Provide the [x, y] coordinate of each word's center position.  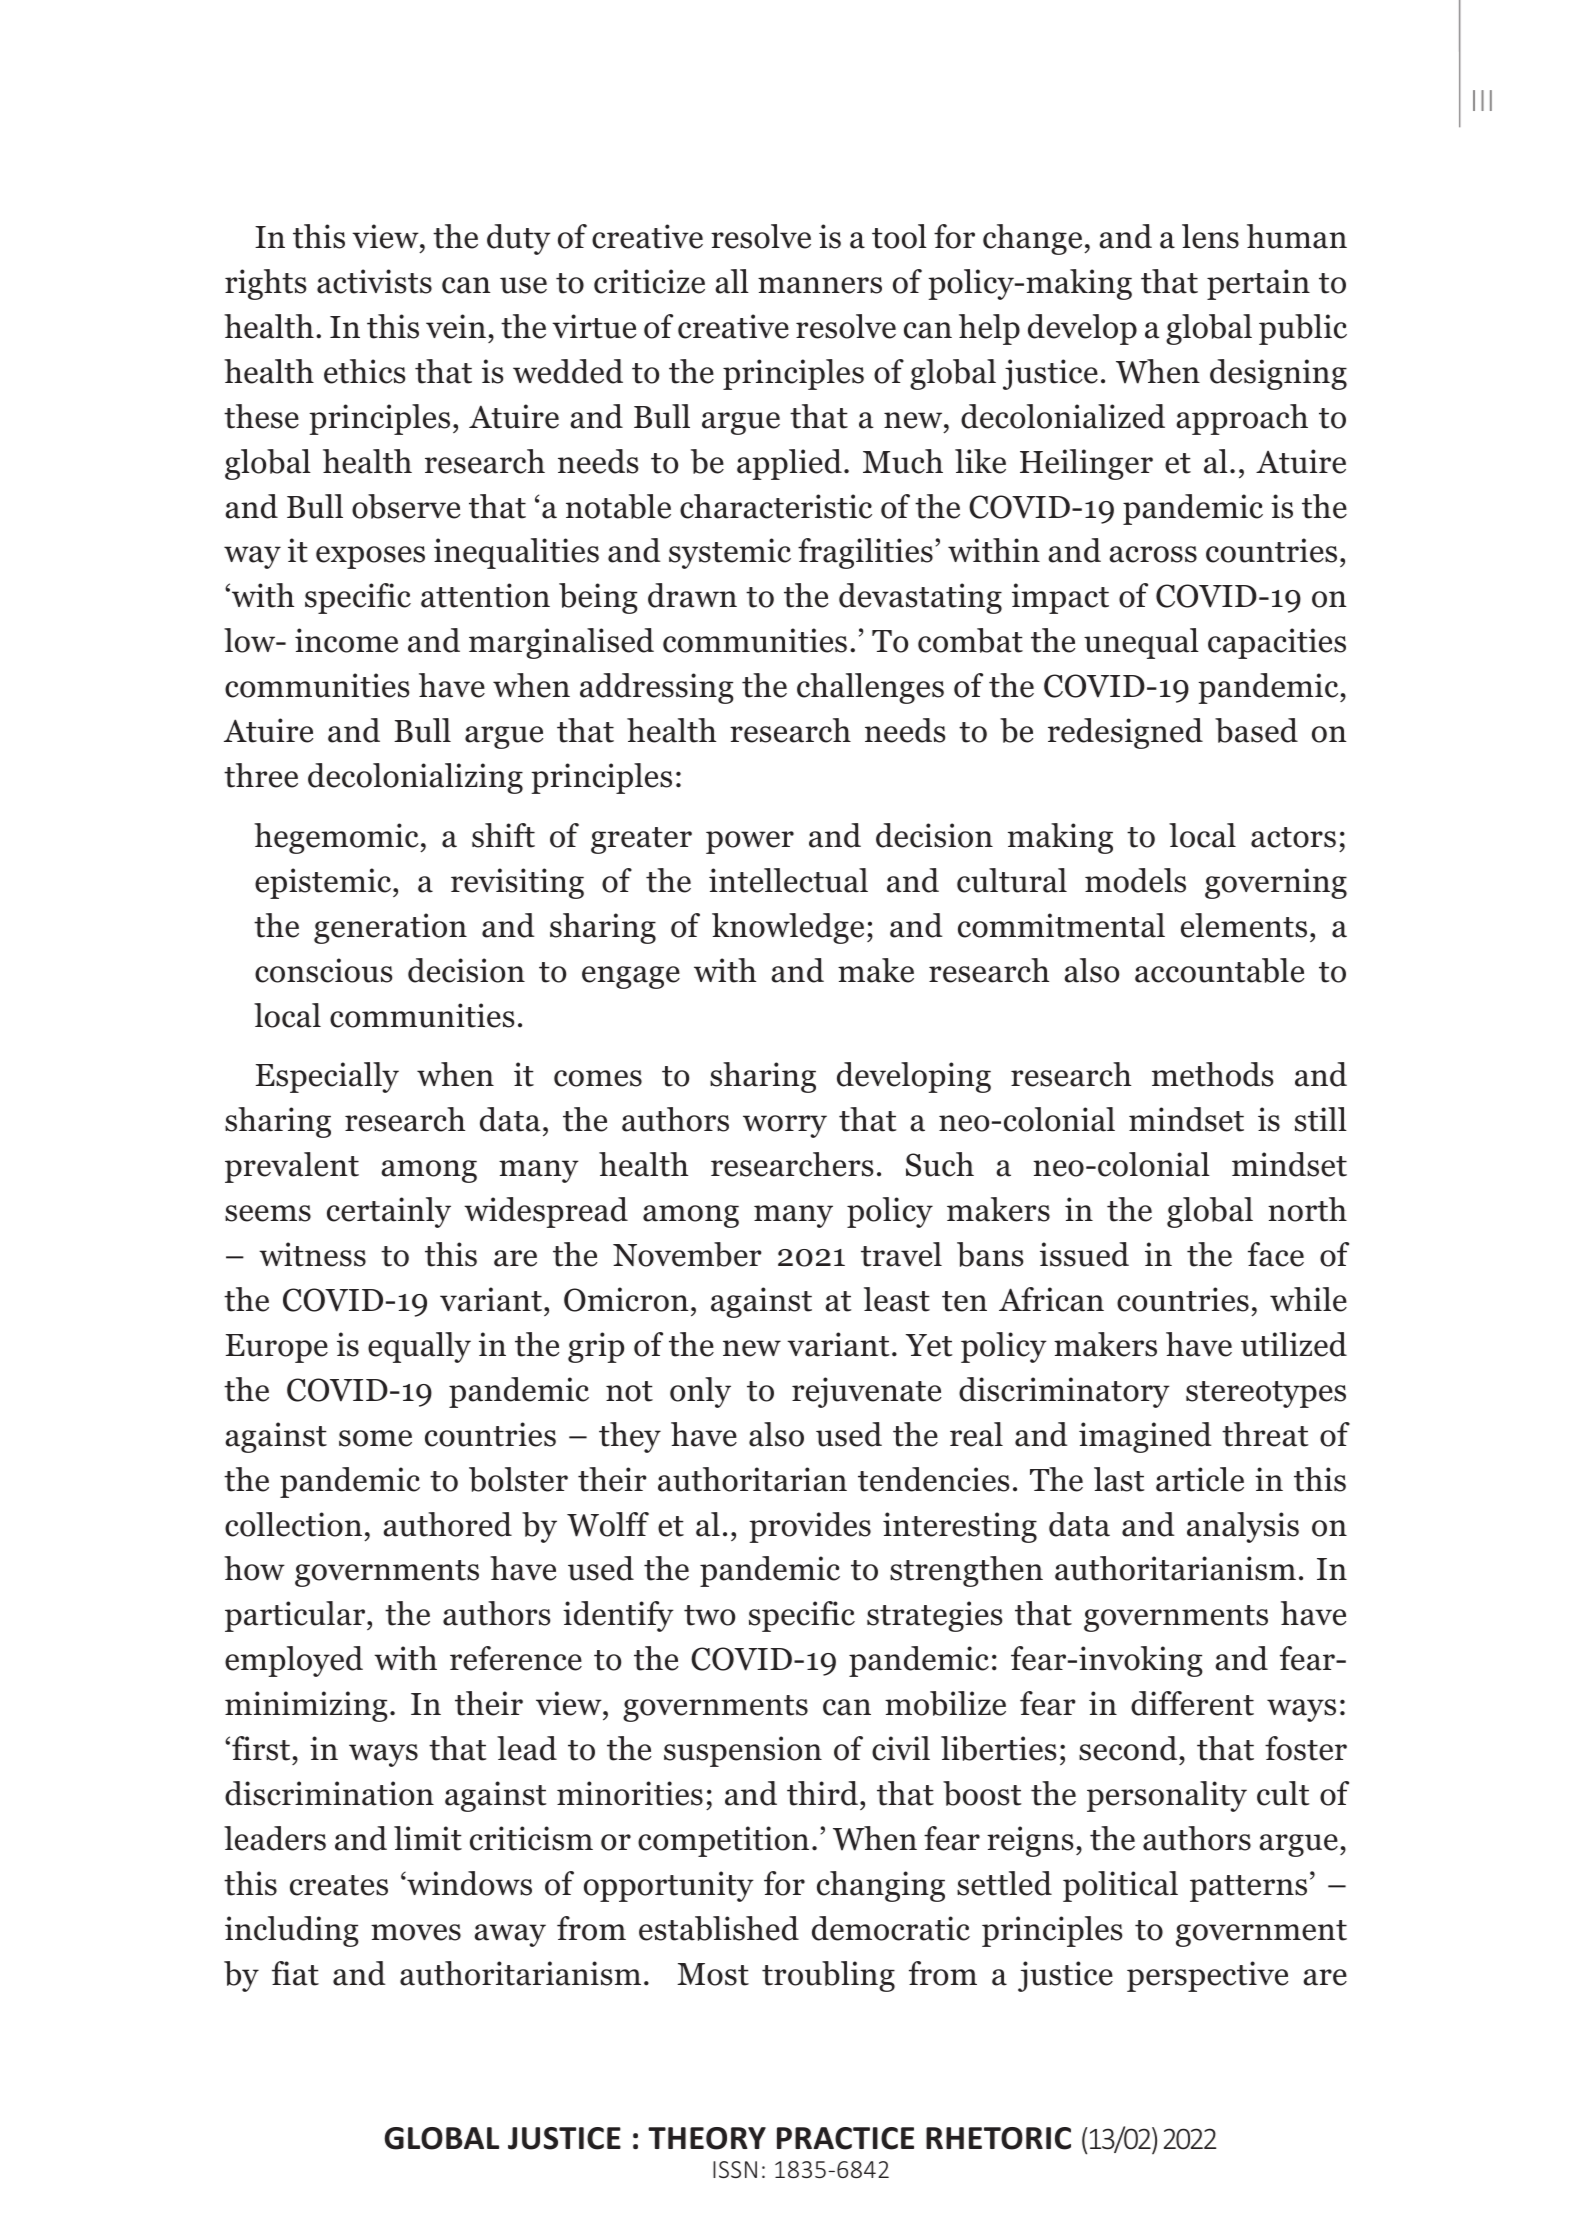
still [1321, 1119]
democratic [891, 1928]
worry [785, 1126]
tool [899, 236]
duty [519, 239]
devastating [920, 598]
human [1297, 236]
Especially [327, 1077]
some [375, 1438]
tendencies [934, 1479]
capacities [1277, 643]
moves [416, 1932]
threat [1265, 1434]
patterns [1248, 1888]
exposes [370, 557]
